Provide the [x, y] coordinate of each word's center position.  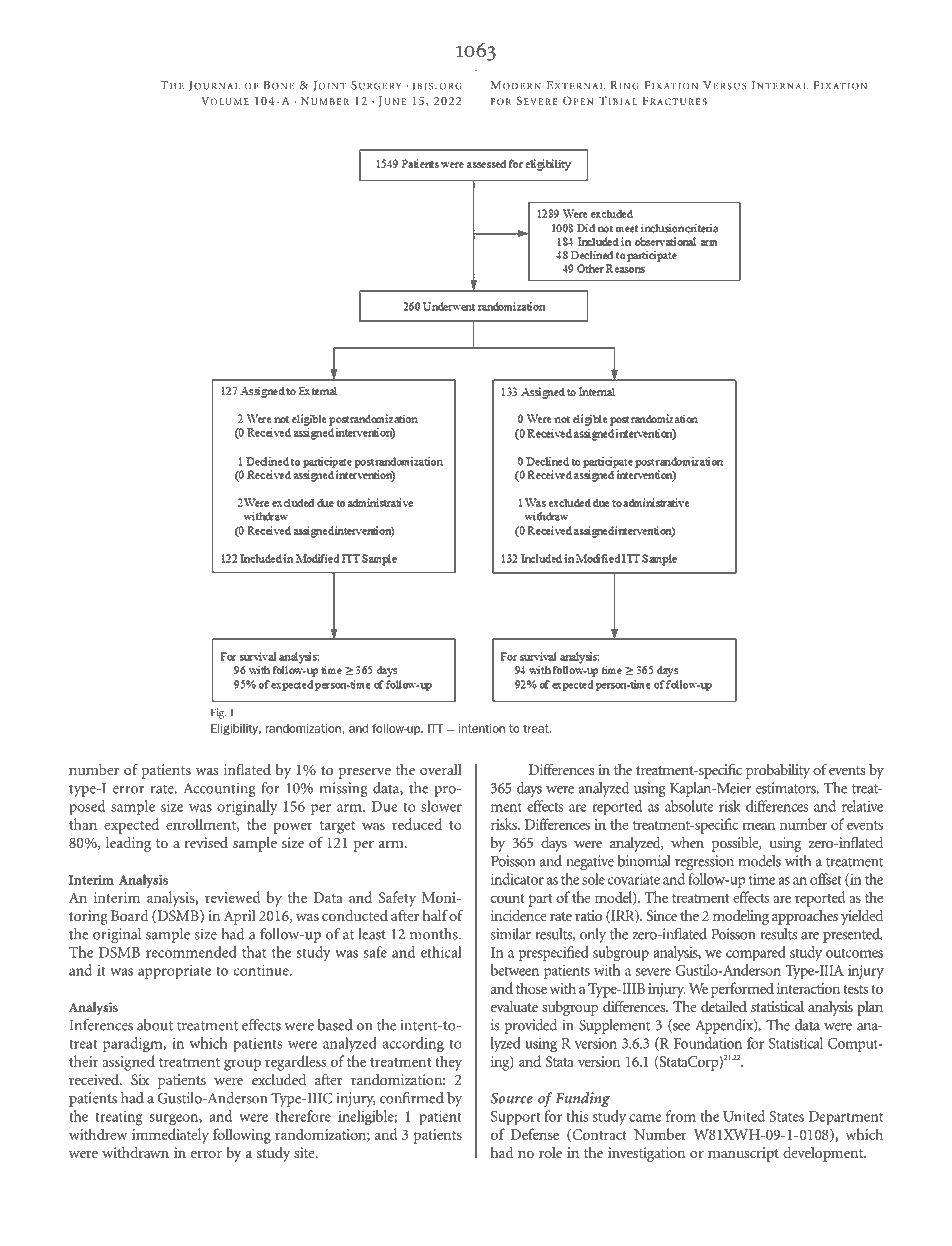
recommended [191, 952]
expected [131, 826]
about [155, 1025]
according [413, 1045]
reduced [417, 824]
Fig [218, 713]
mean [758, 826]
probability [778, 771]
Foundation [708, 1043]
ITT [435, 728]
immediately [170, 1136]
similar [511, 934]
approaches [805, 917]
